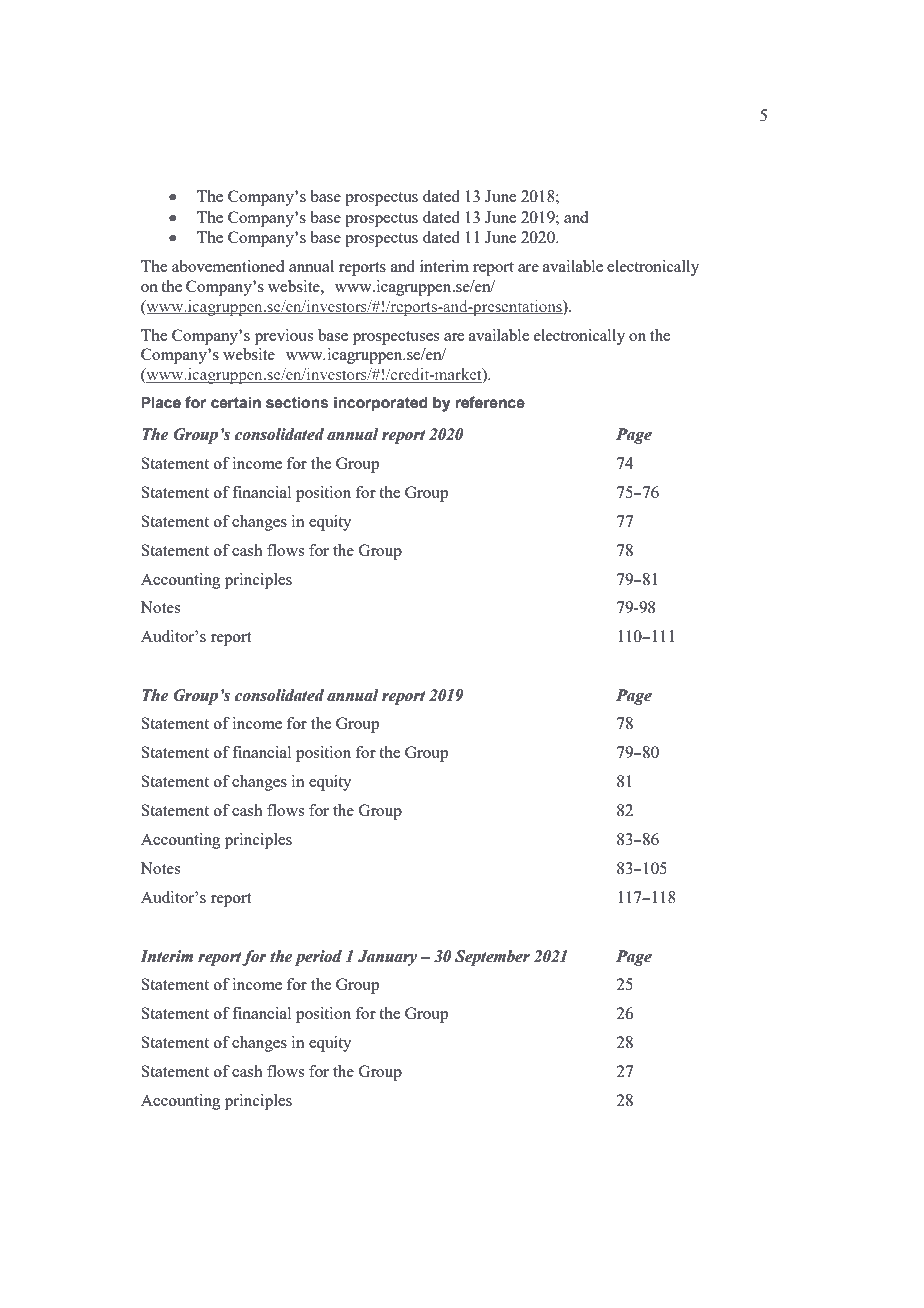  What do you see at coordinates (284, 337) in the screenshot?
I see `previous` at bounding box center [284, 337].
